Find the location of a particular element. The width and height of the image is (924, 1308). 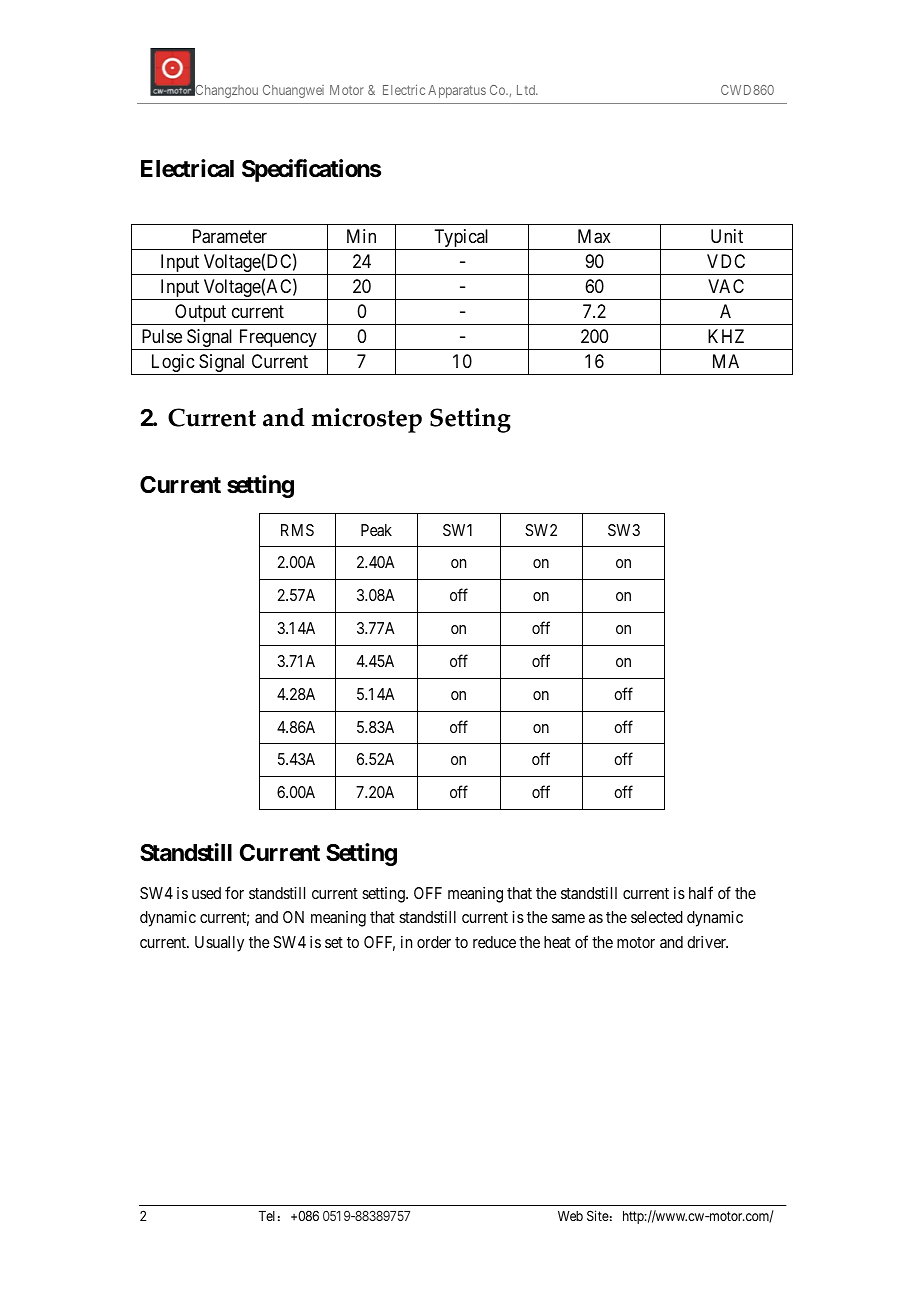

Max is located at coordinates (594, 236).
